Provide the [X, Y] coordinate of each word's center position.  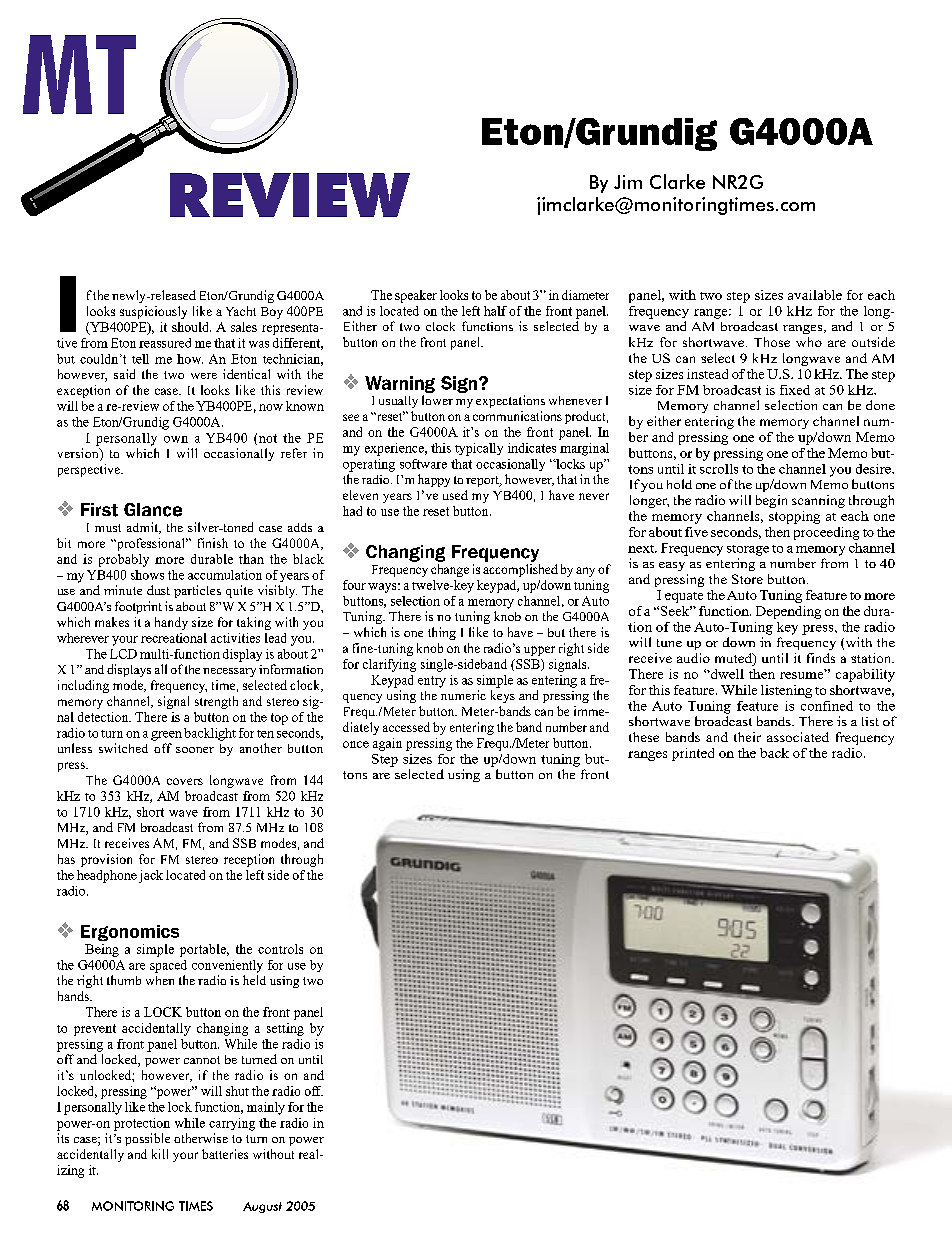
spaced [168, 966]
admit [143, 528]
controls [280, 949]
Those [772, 342]
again [387, 744]
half [495, 311]
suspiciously [153, 312]
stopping [794, 517]
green [166, 736]
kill [160, 1154]
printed [693, 754]
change [450, 569]
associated [798, 737]
